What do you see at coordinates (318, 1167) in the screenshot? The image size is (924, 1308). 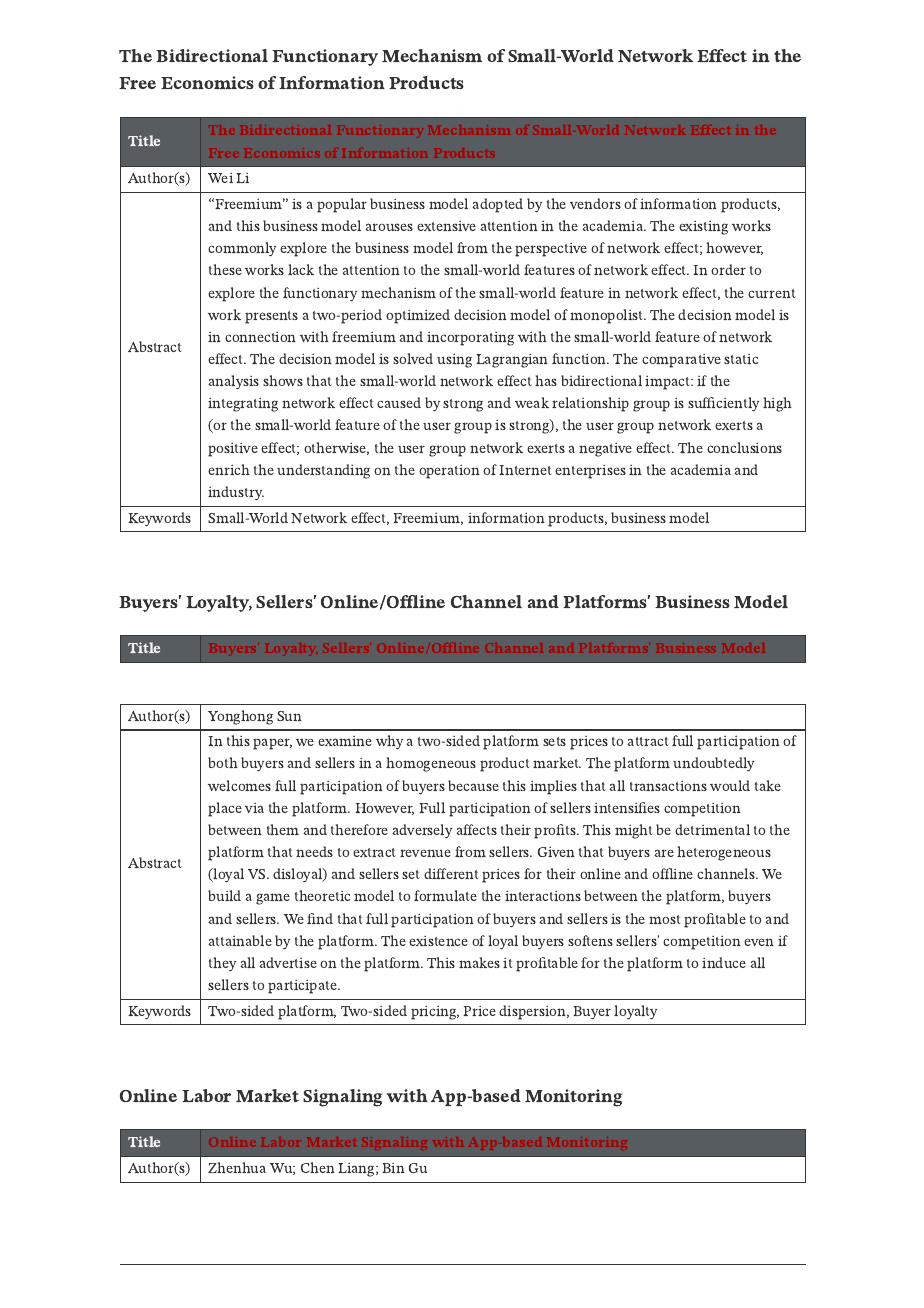 I see `Chen` at bounding box center [318, 1167].
